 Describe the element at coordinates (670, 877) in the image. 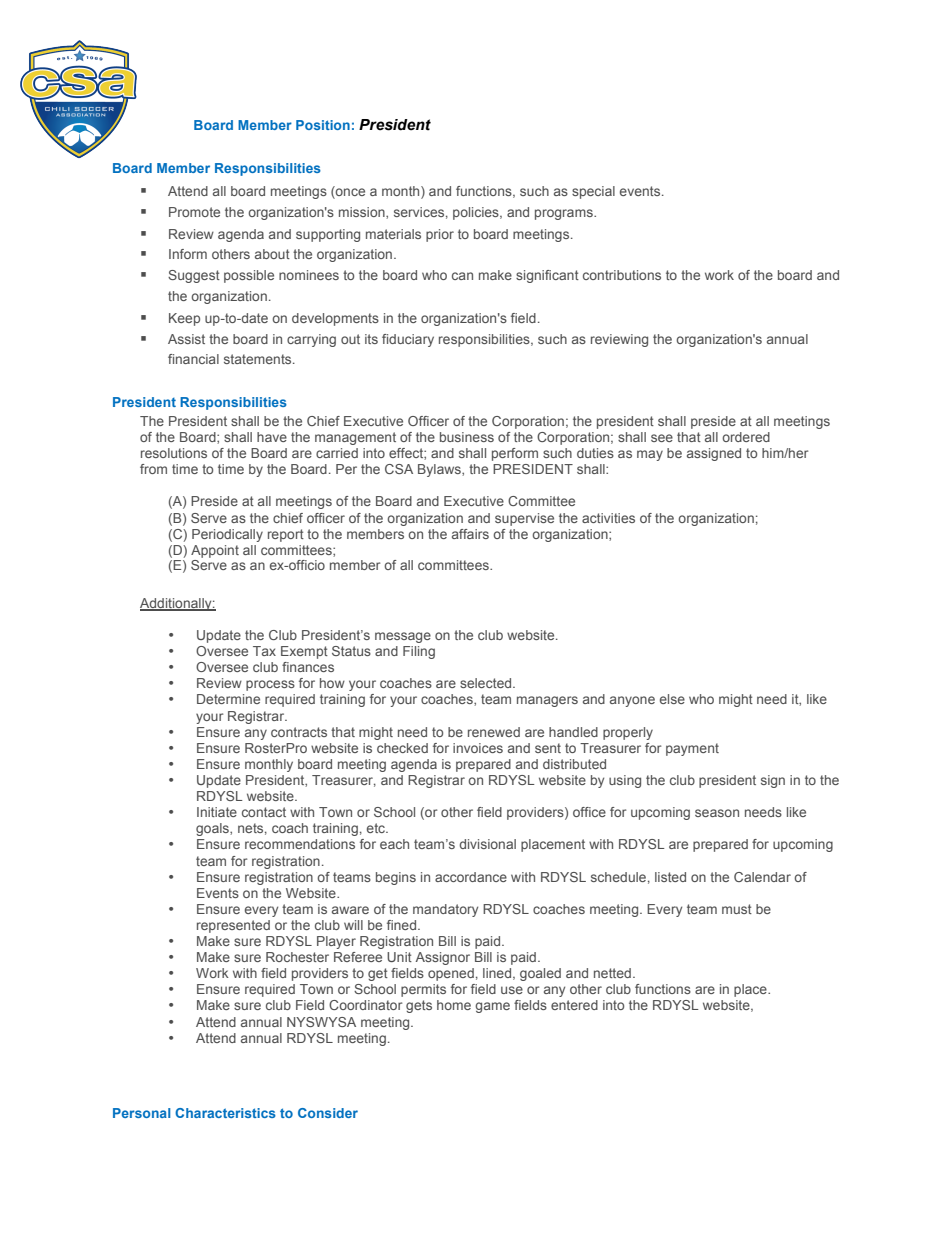

I see `listed` at that location.
